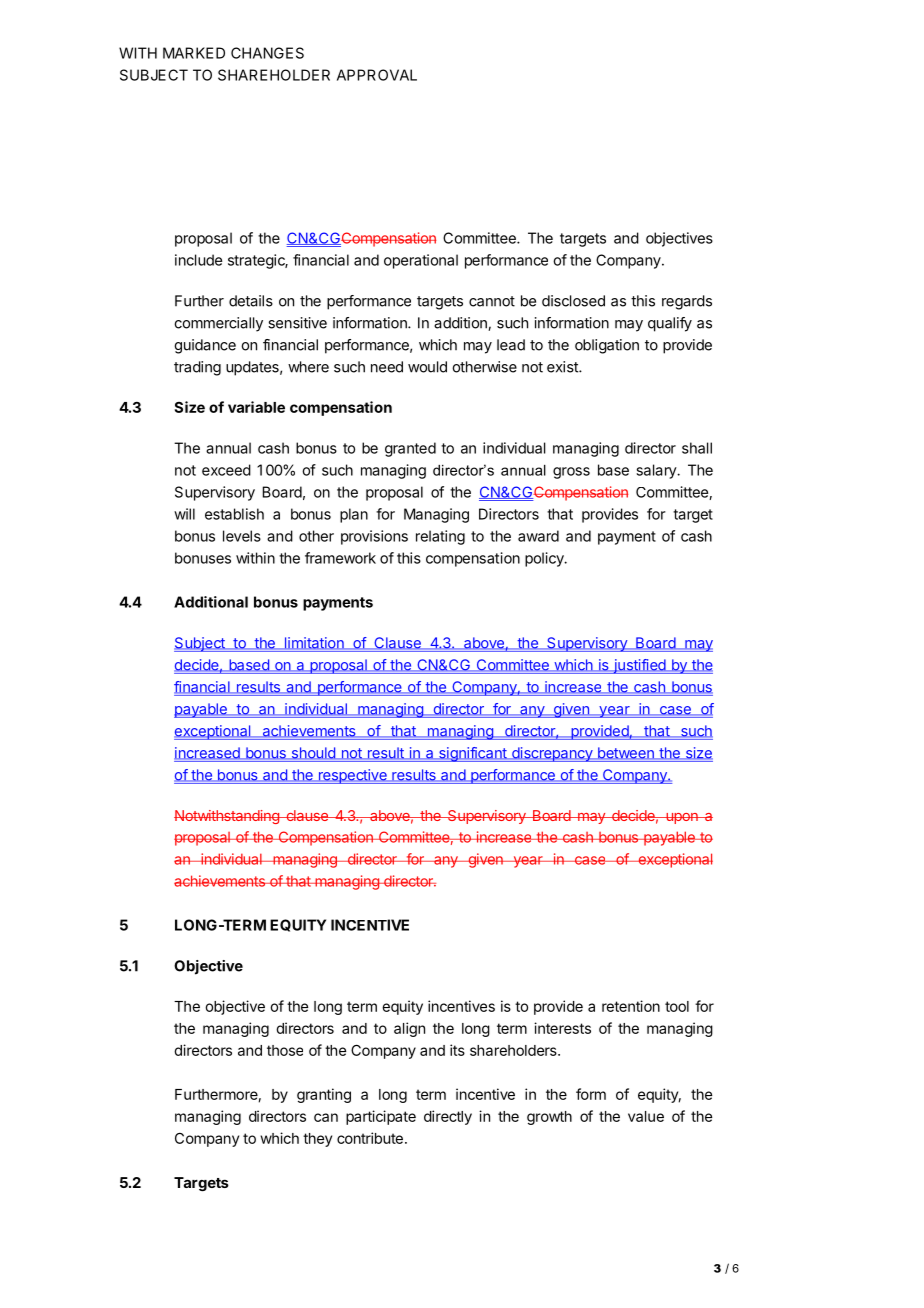 This image has width=924, height=1308. Describe the element at coordinates (687, 302) in the image. I see `regards` at that location.
